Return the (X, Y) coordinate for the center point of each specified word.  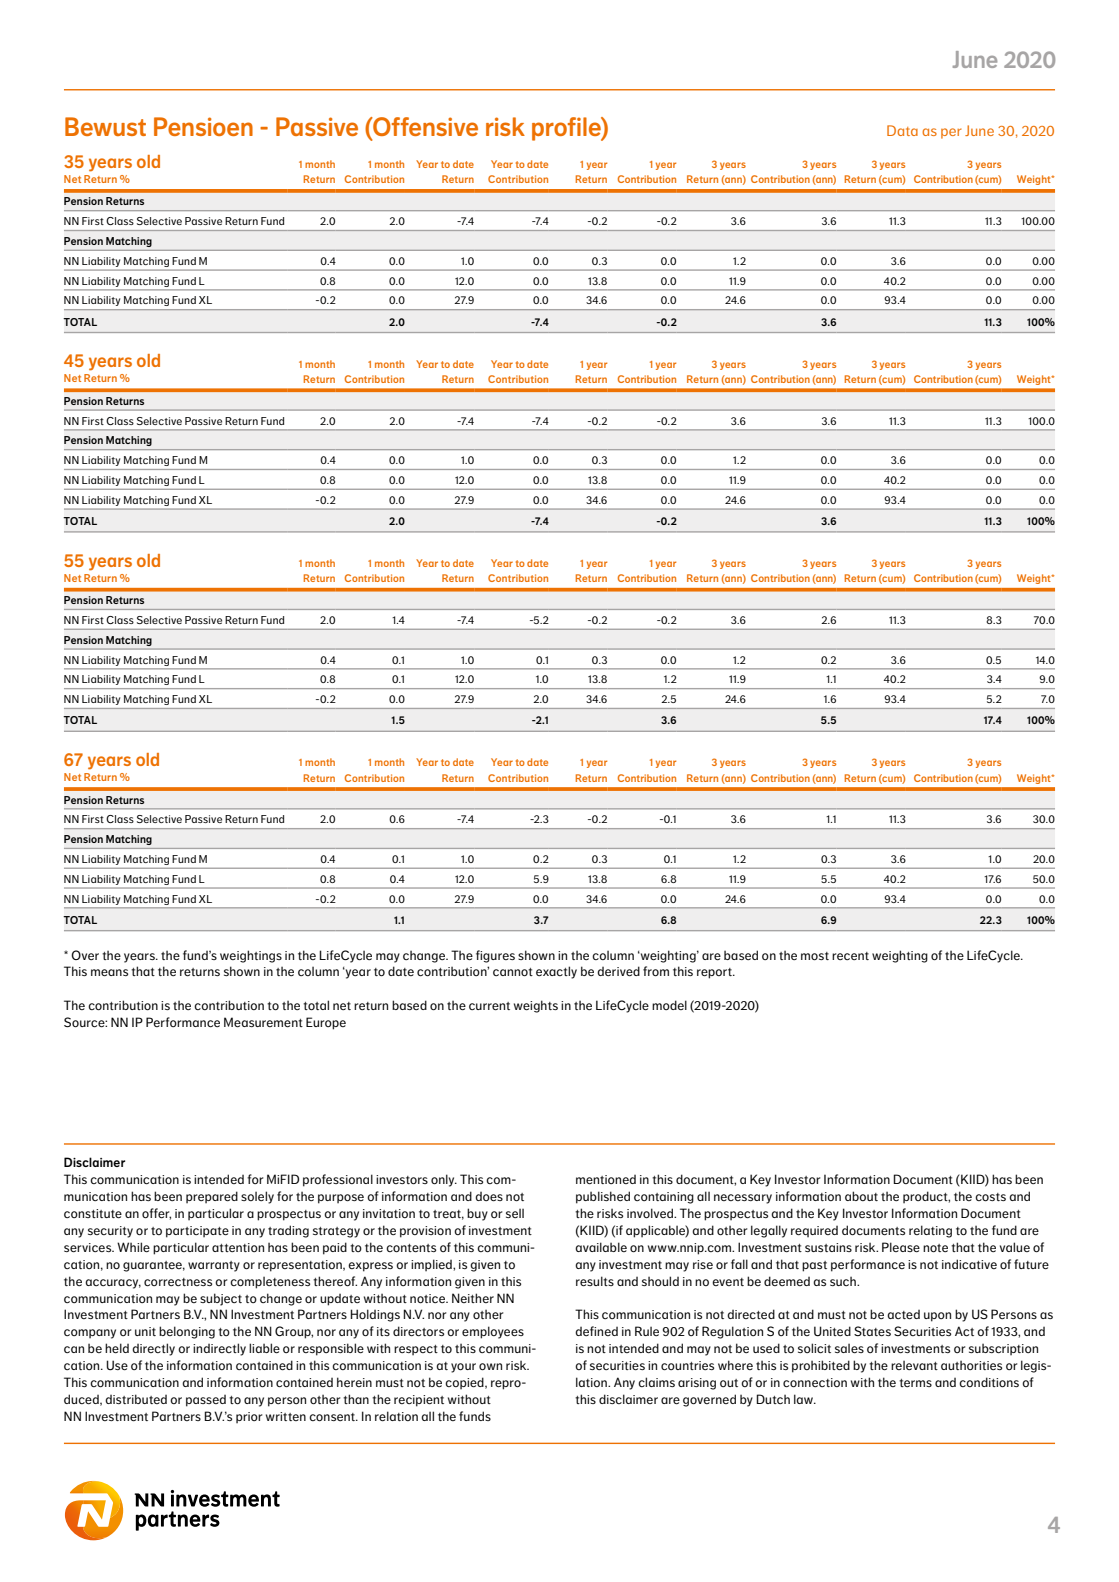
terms (915, 1383)
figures (495, 956)
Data (902, 130)
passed (206, 1401)
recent (850, 956)
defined (596, 1331)
